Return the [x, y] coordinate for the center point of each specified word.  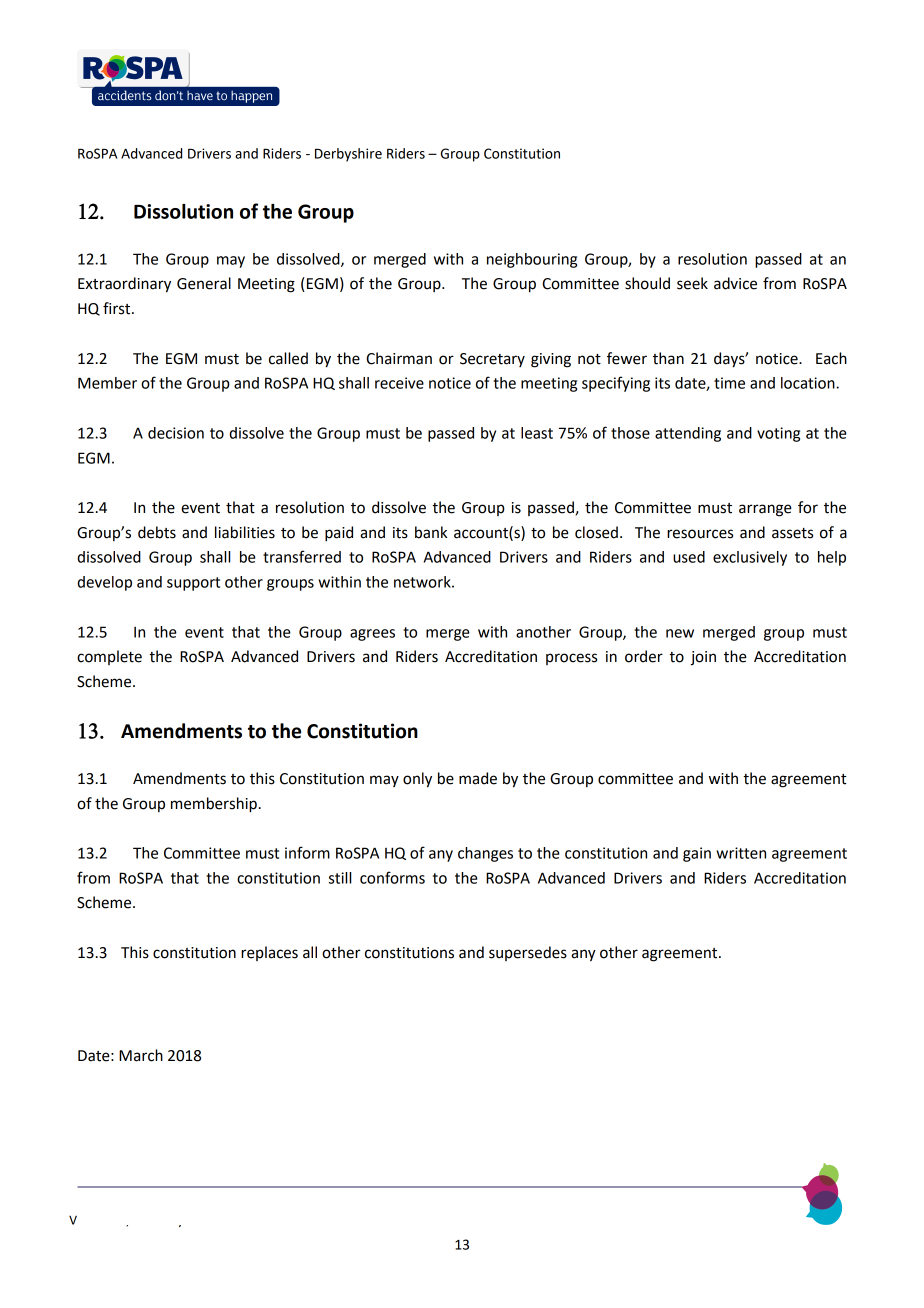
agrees [372, 635]
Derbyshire [348, 155]
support [193, 584]
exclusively [750, 558]
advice [735, 283]
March [141, 1055]
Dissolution [183, 211]
